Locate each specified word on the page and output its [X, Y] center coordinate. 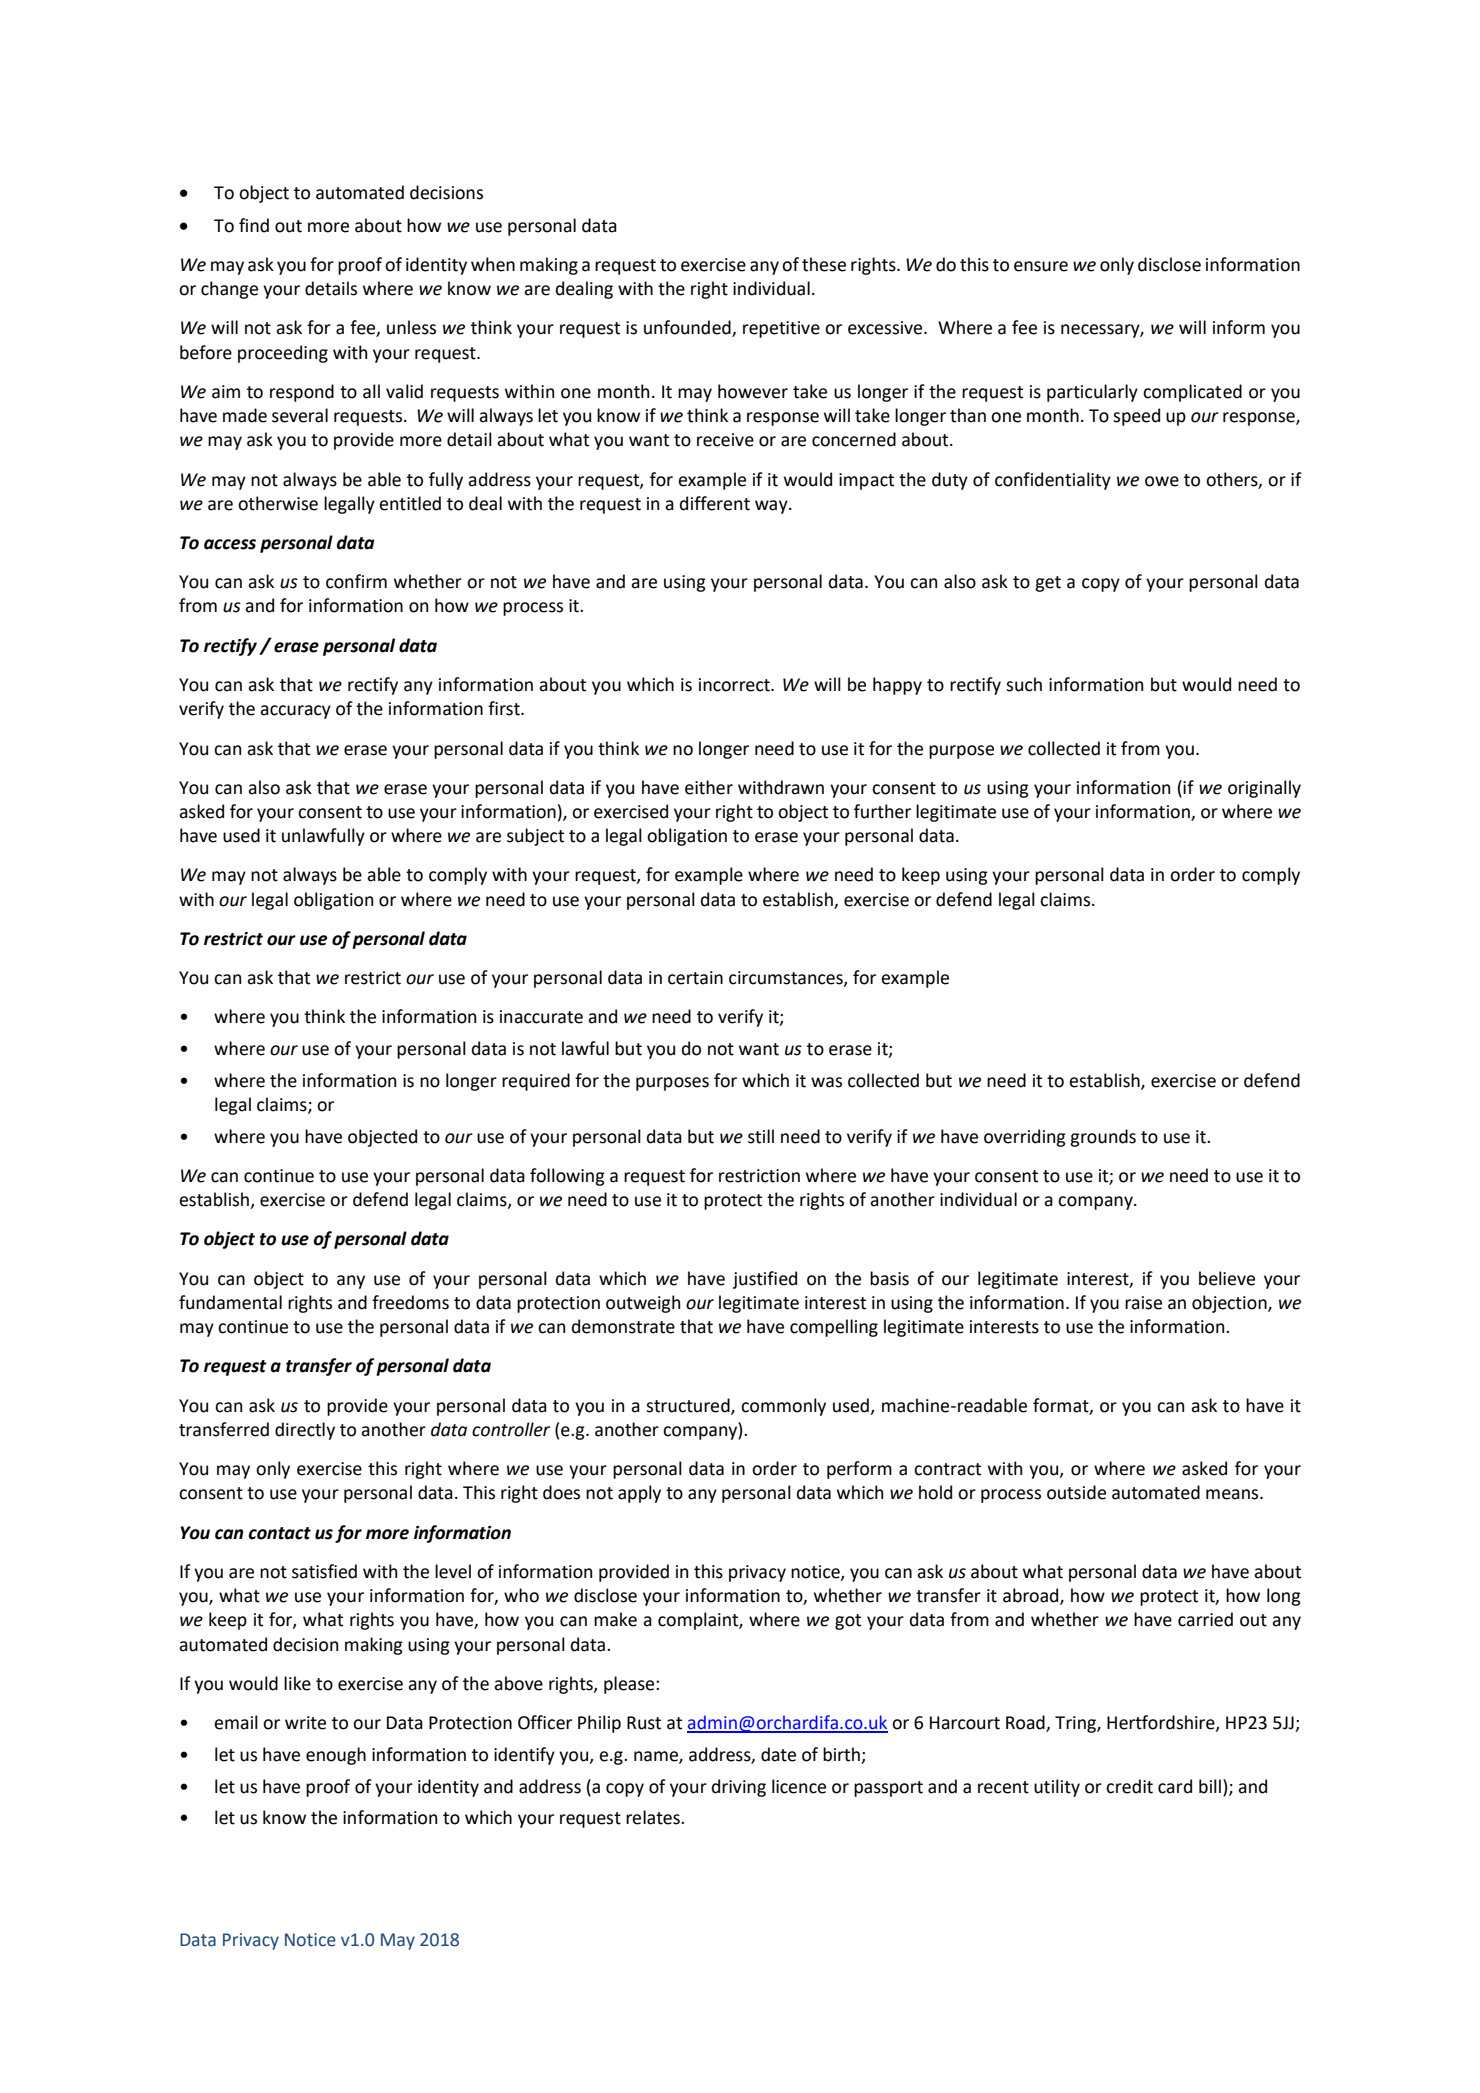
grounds [1103, 1138]
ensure [1041, 266]
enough [336, 1756]
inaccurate [541, 1017]
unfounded [688, 328]
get [1048, 584]
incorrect [735, 685]
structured [689, 1406]
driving [739, 1788]
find [254, 225]
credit [1129, 1786]
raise [1143, 1303]
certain [695, 978]
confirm [356, 581]
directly [305, 1431]
